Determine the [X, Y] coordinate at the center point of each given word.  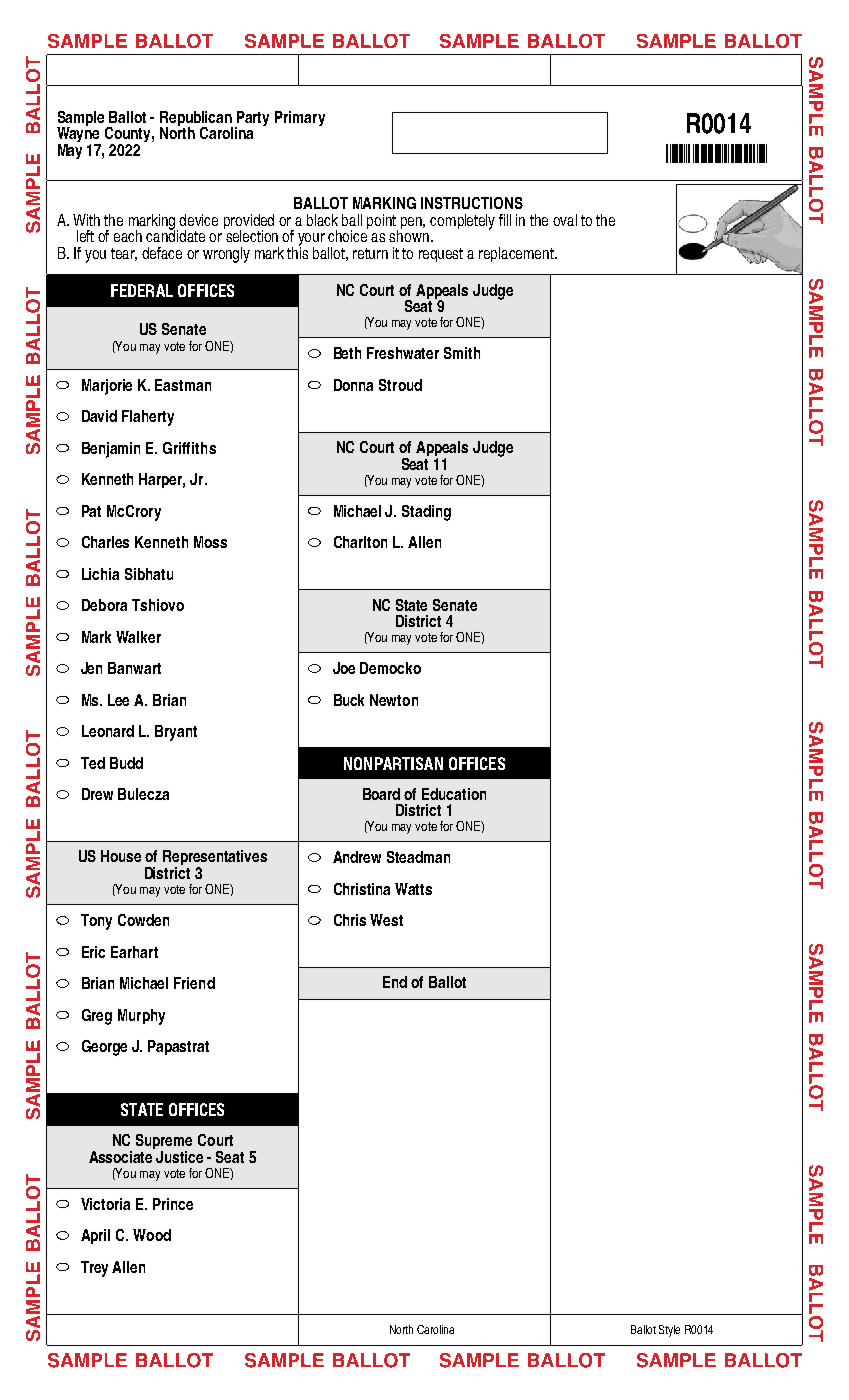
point [382, 222]
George [104, 1048]
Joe [344, 668]
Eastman [183, 385]
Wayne [79, 135]
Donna [353, 385]
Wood [152, 1235]
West [386, 920]
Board [381, 794]
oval [565, 220]
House [121, 856]
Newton [394, 700]
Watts [413, 889]
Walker [138, 637]
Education [454, 794]
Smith [462, 353]
